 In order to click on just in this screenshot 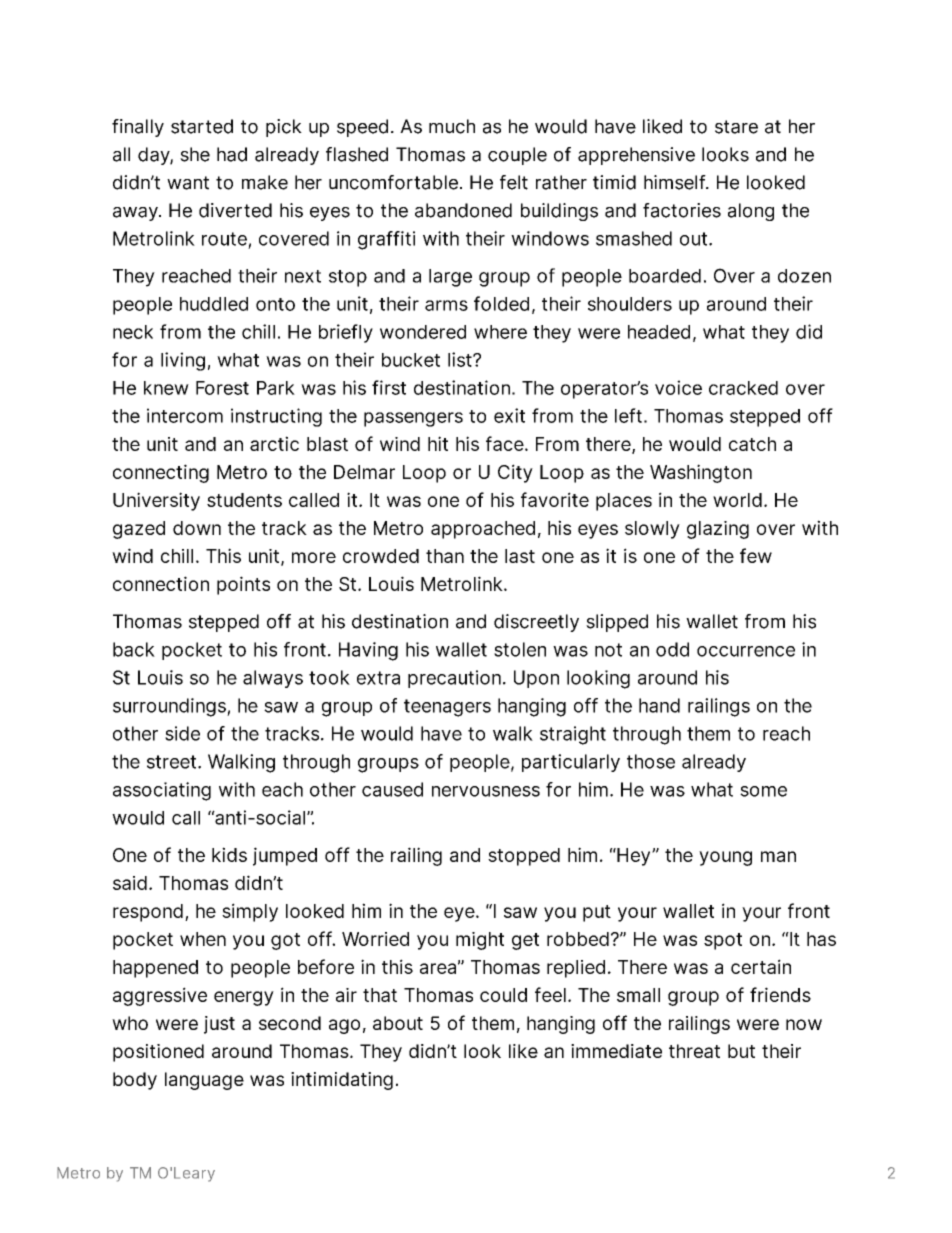, I will do `click(219, 1025)`.
